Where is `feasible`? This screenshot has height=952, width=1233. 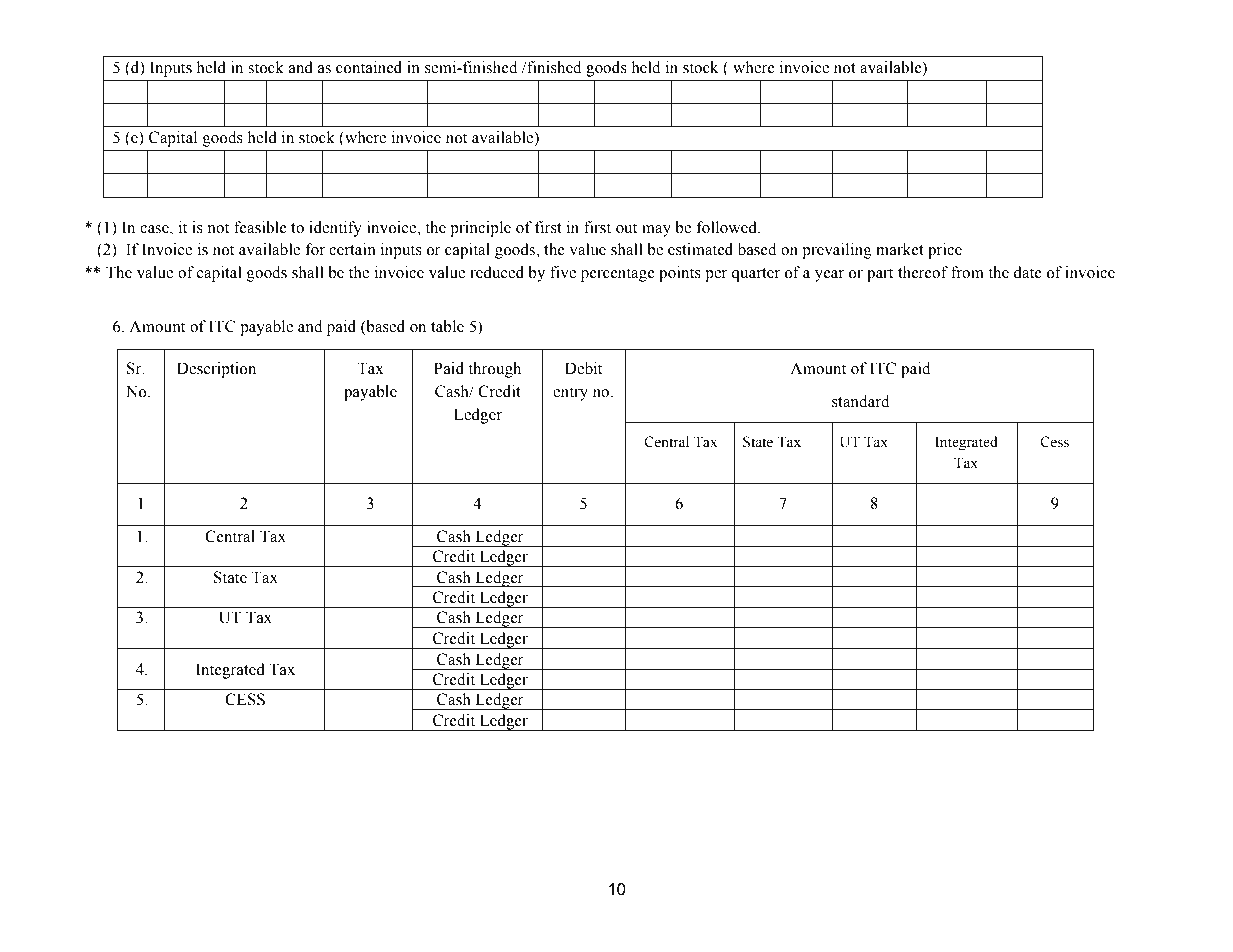
feasible is located at coordinates (260, 227).
